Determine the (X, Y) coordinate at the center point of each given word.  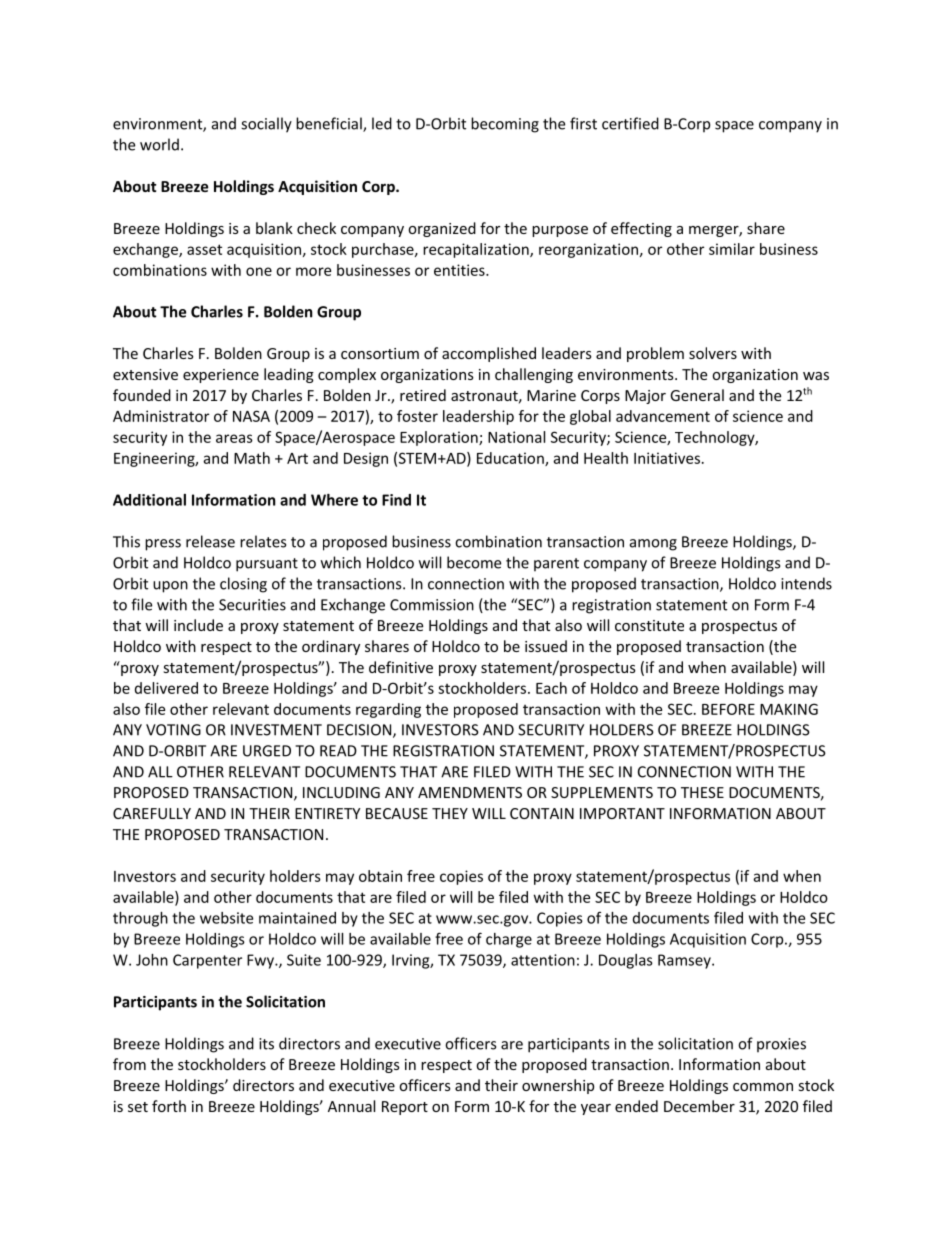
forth (169, 1106)
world (159, 144)
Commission (432, 605)
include (198, 625)
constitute (649, 625)
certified (630, 123)
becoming (505, 125)
